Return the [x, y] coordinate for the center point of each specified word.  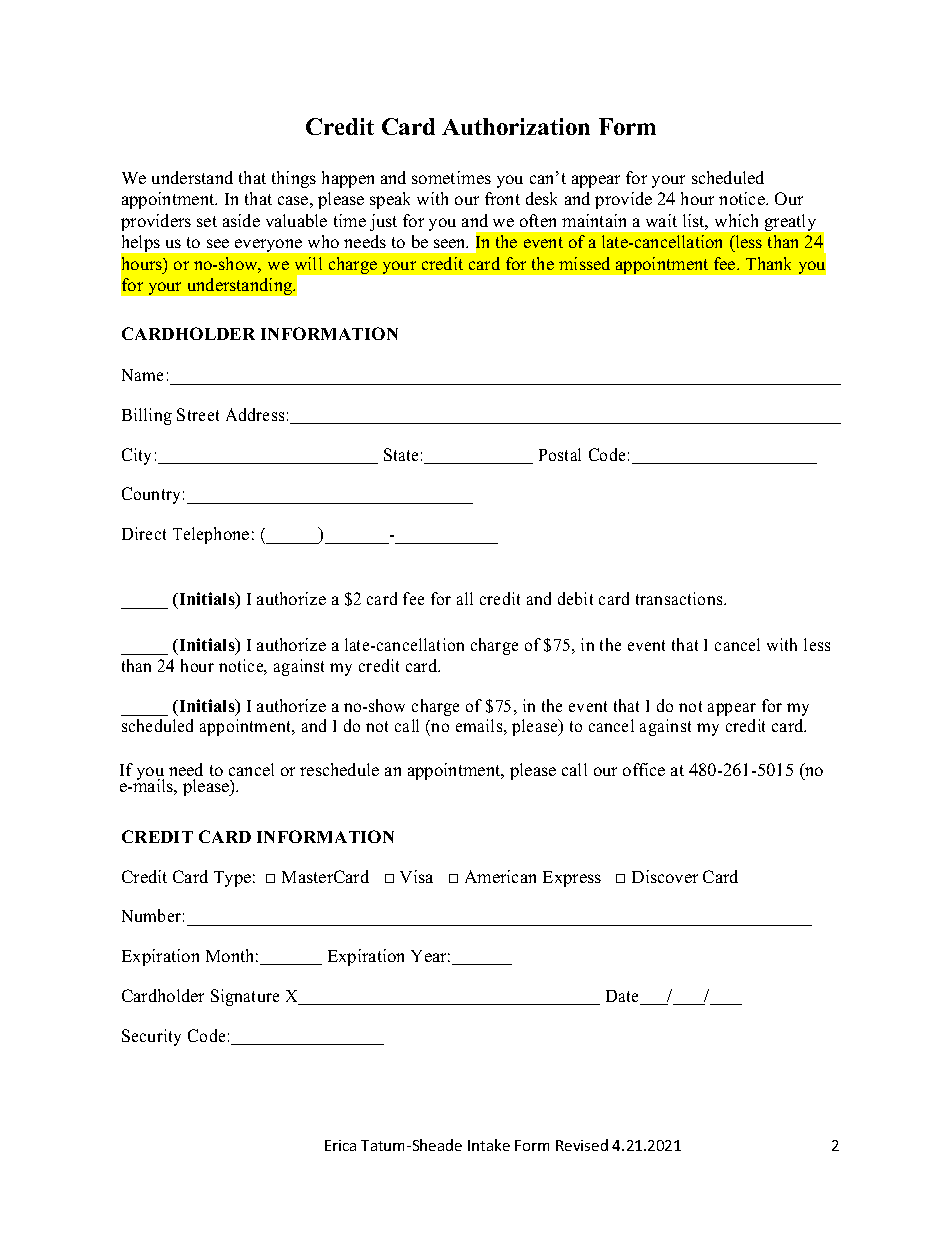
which [736, 220]
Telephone [211, 535]
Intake [489, 1145]
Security [151, 1037]
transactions [680, 598]
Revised [582, 1145]
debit [575, 598]
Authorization [516, 126]
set [207, 221]
